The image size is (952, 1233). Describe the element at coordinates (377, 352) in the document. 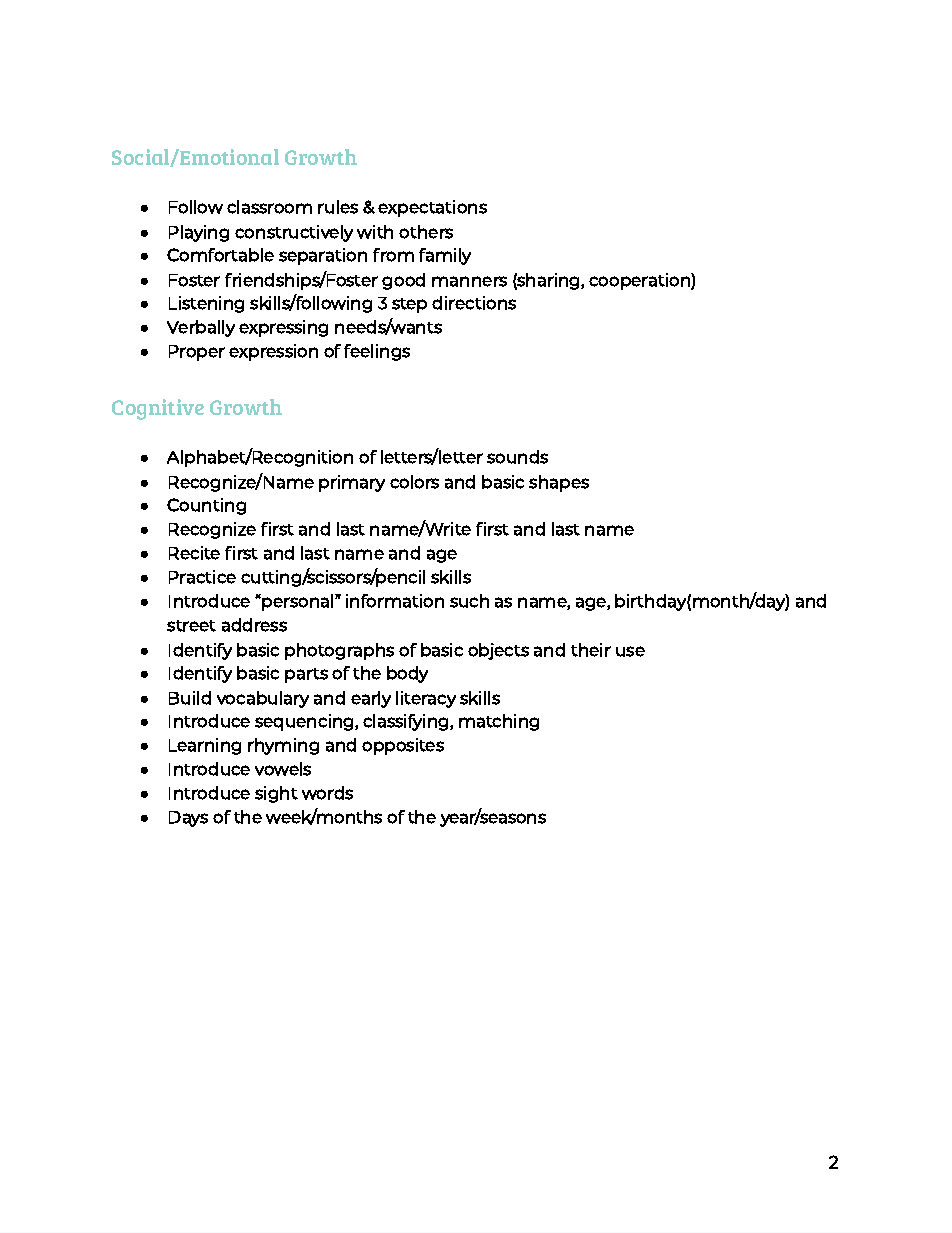

I see `feelings` at that location.
